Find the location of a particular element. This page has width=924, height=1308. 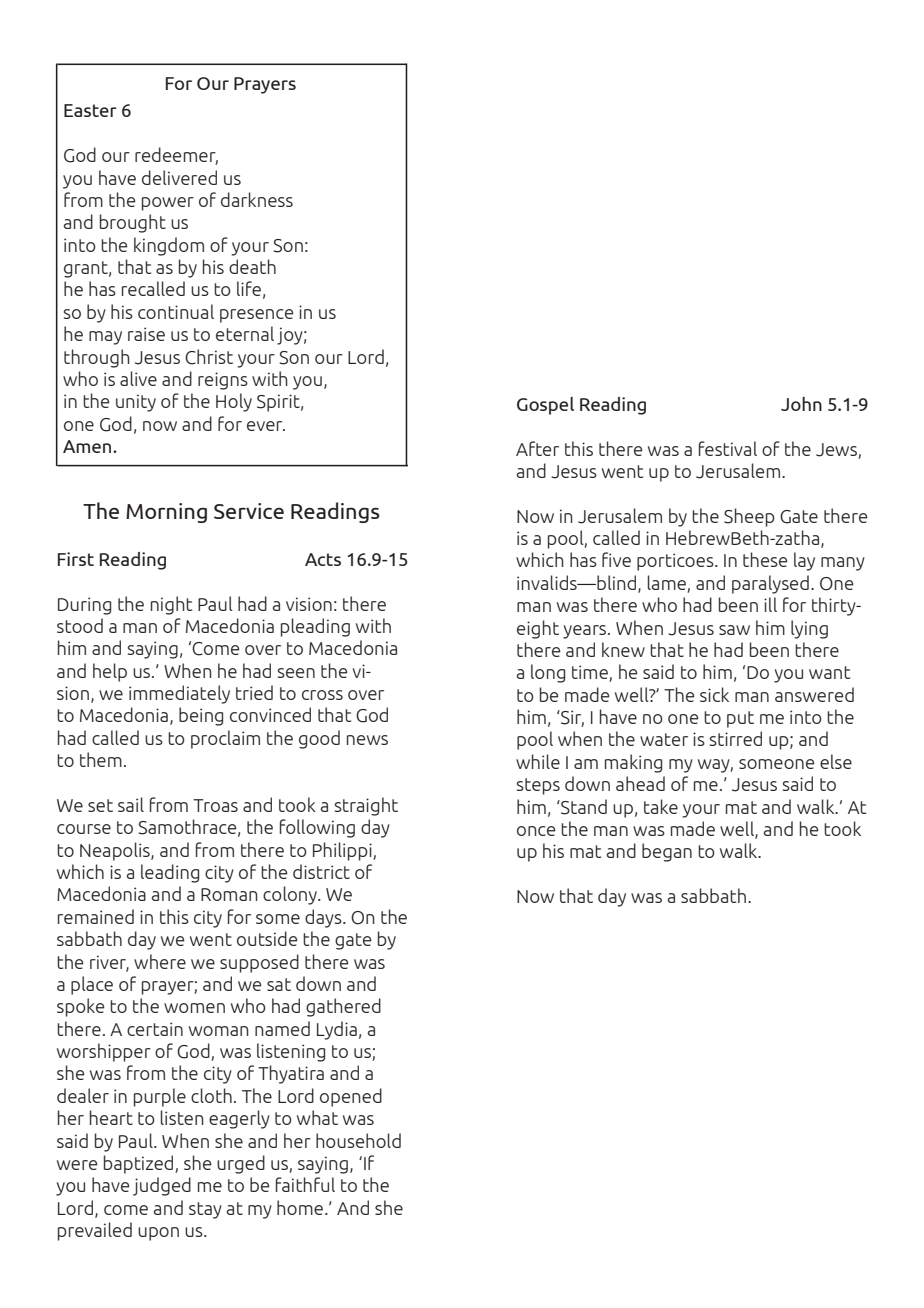

began is located at coordinates (667, 852).
